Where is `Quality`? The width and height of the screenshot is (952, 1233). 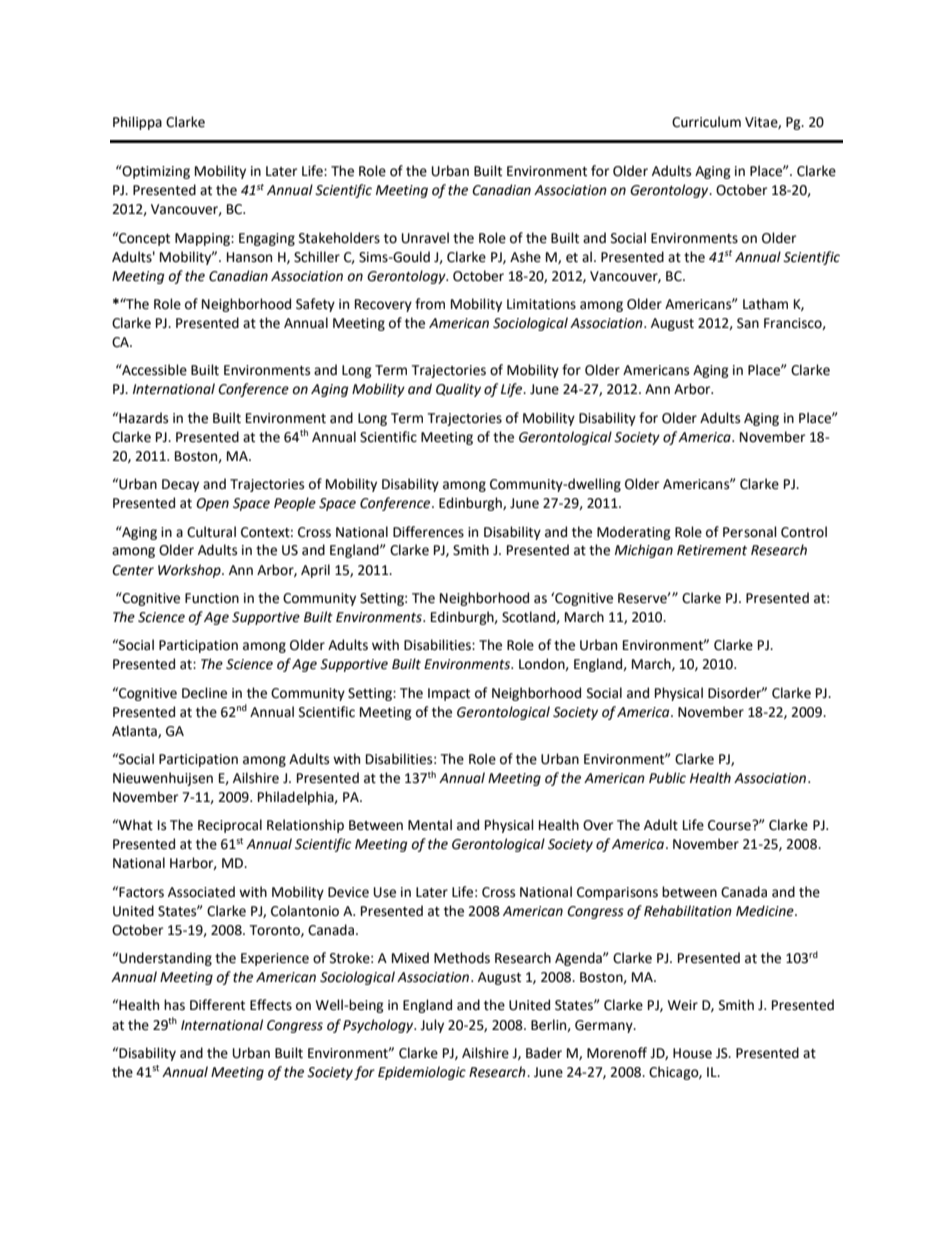
Quality is located at coordinates (458, 390).
